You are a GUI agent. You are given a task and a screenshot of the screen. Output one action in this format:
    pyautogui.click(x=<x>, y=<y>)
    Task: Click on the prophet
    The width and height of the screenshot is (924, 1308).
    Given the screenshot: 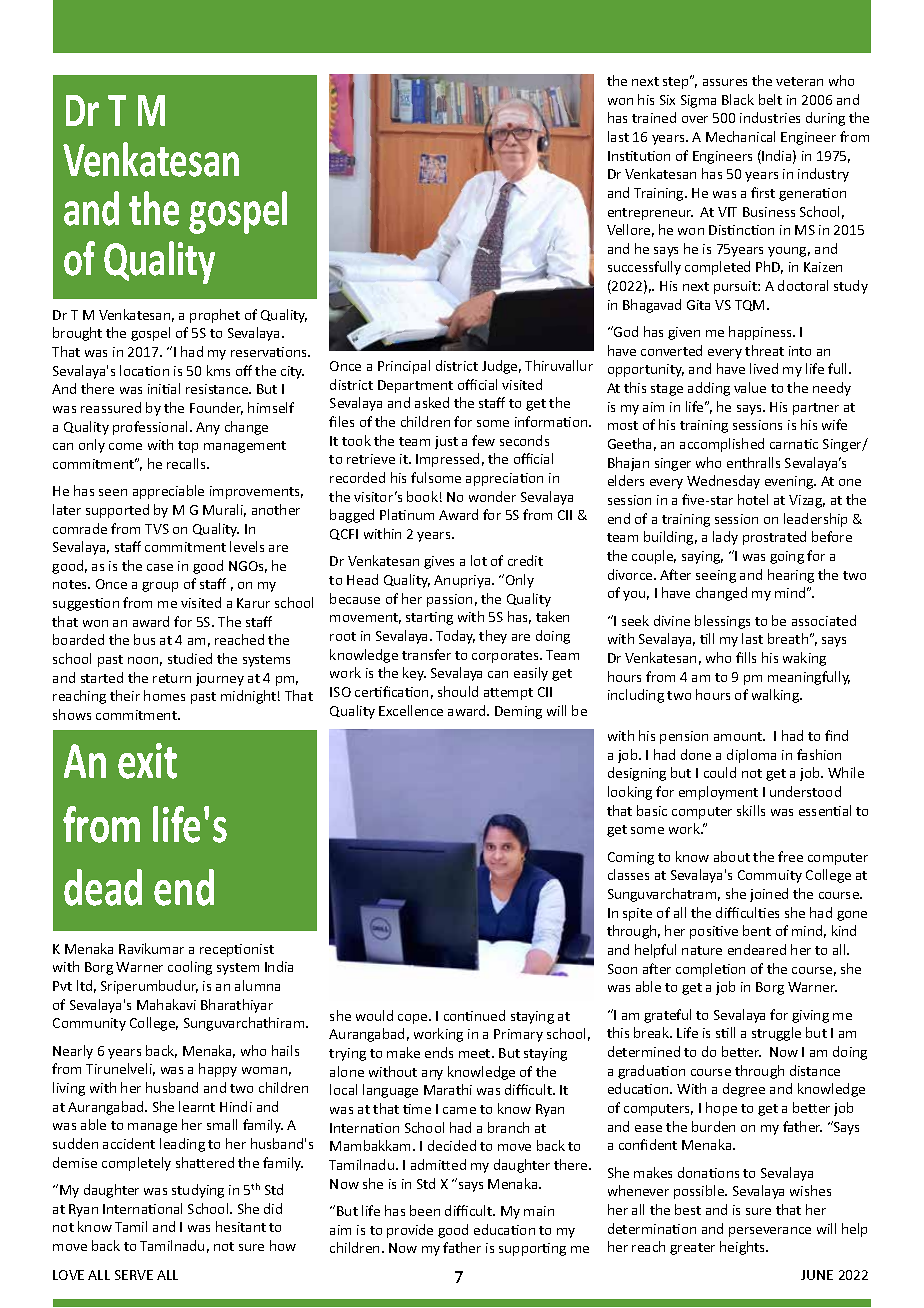 What is the action you would take?
    pyautogui.click(x=215, y=316)
